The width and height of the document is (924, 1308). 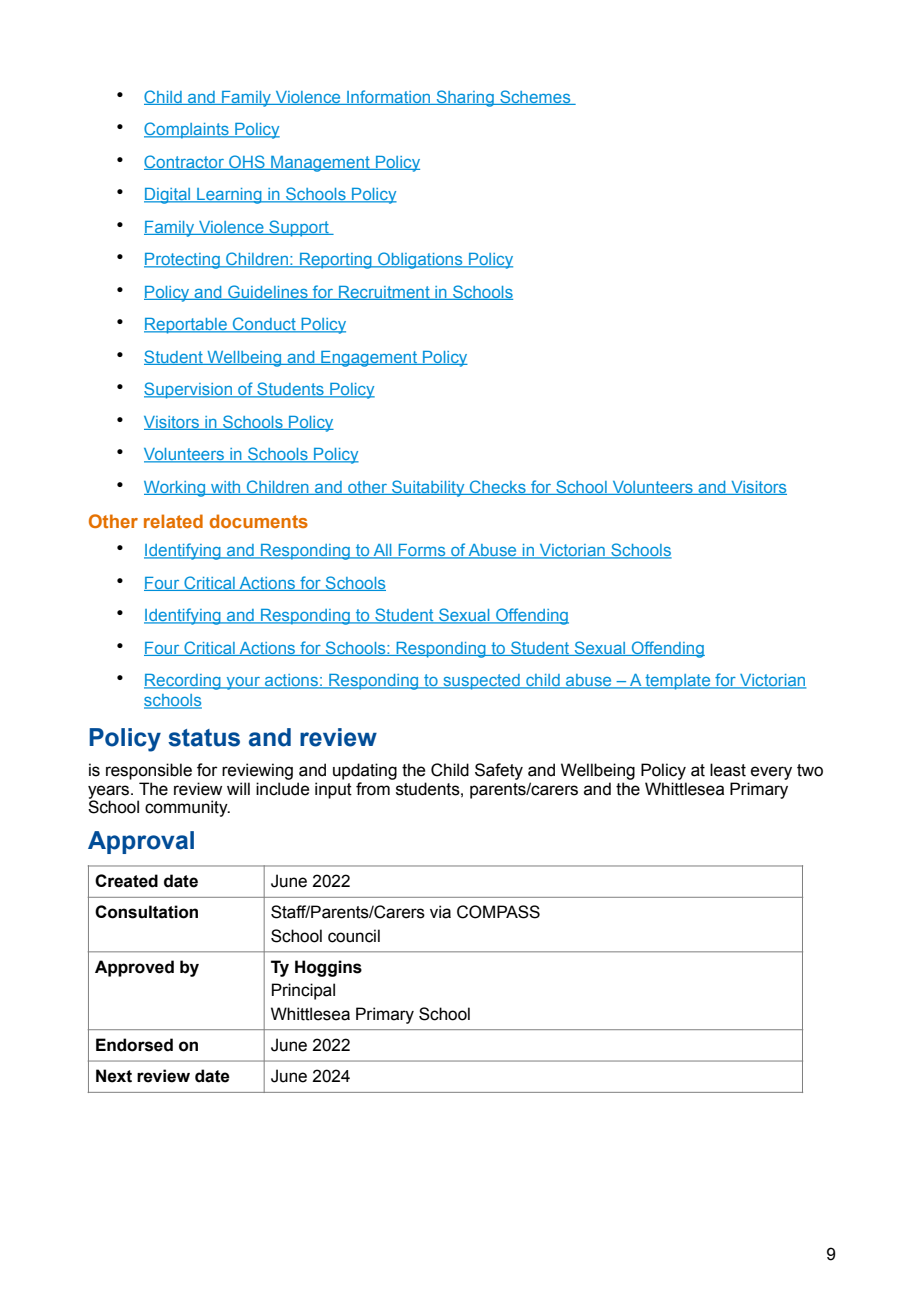 What do you see at coordinates (535, 97) in the document?
I see `Schemes` at bounding box center [535, 97].
